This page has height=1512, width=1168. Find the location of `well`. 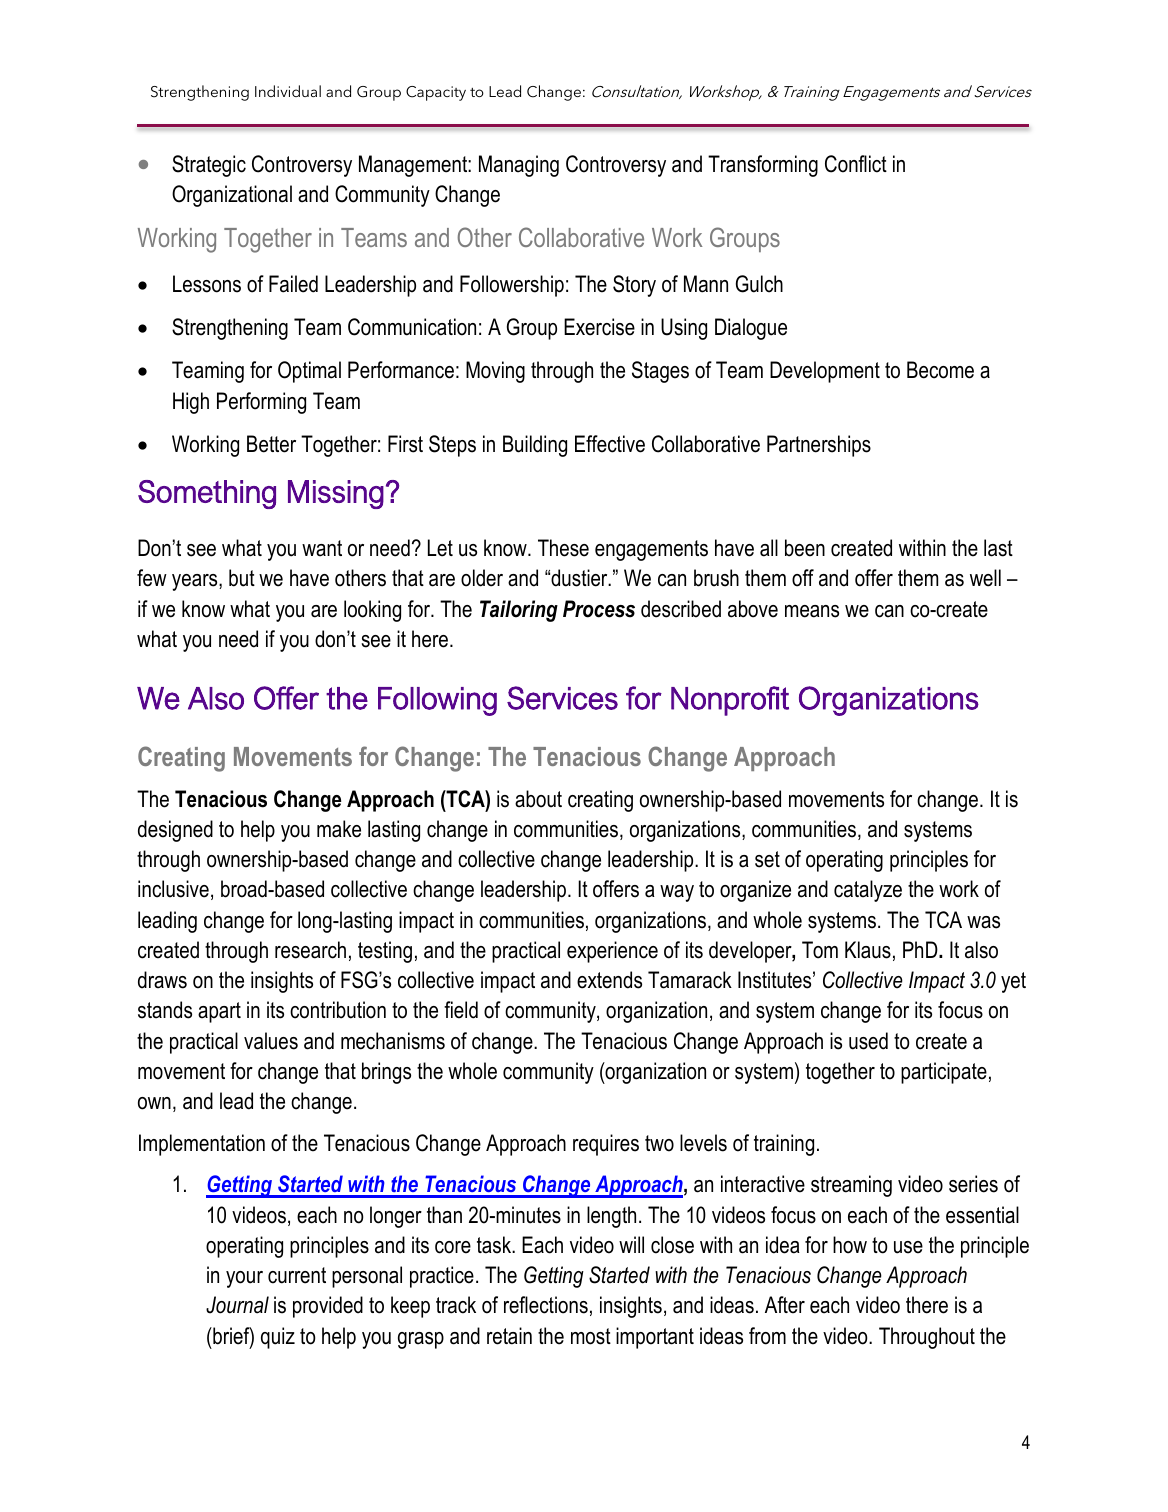

well is located at coordinates (985, 578).
